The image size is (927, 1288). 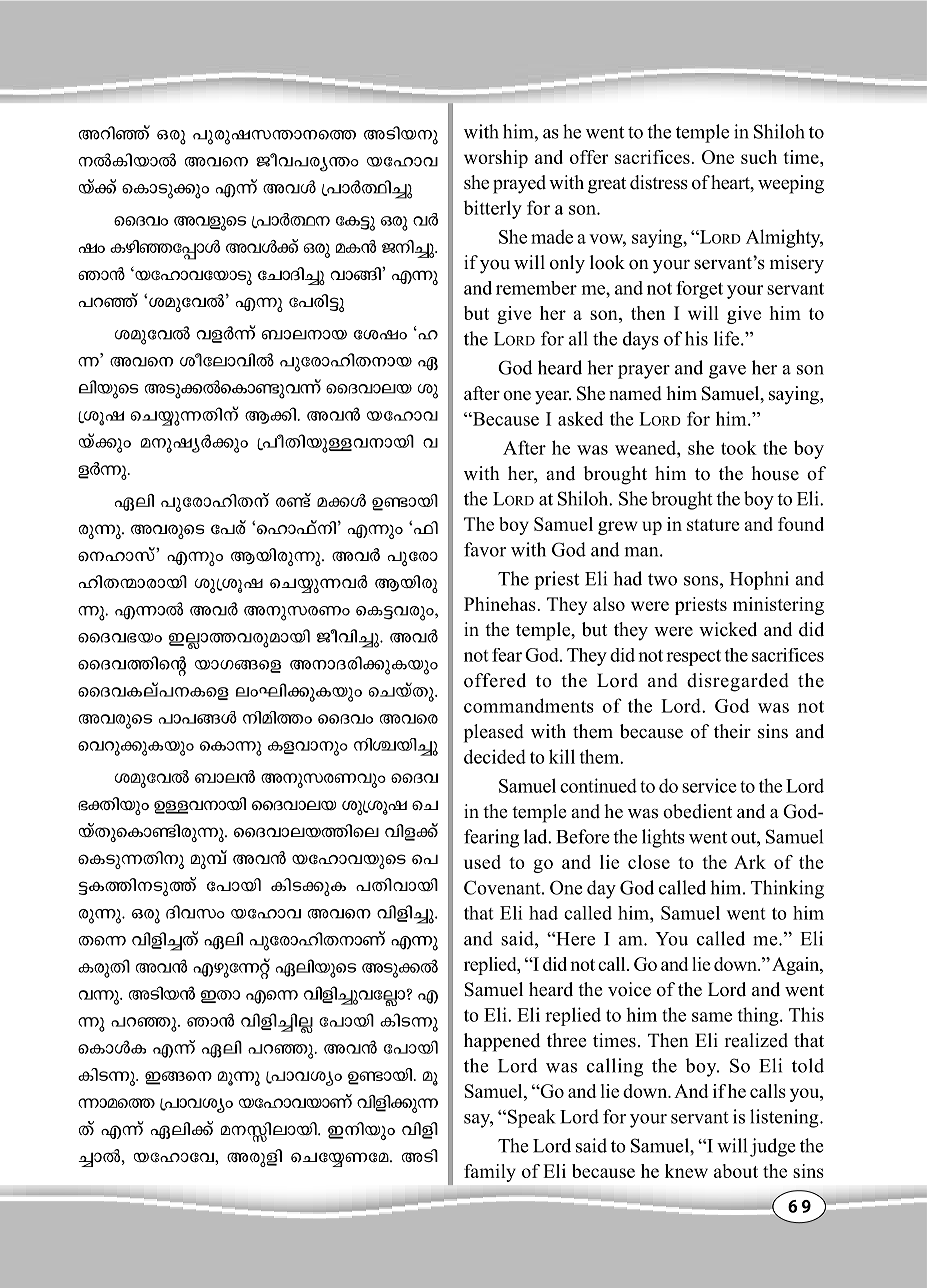 I want to click on such, so click(x=759, y=157).
